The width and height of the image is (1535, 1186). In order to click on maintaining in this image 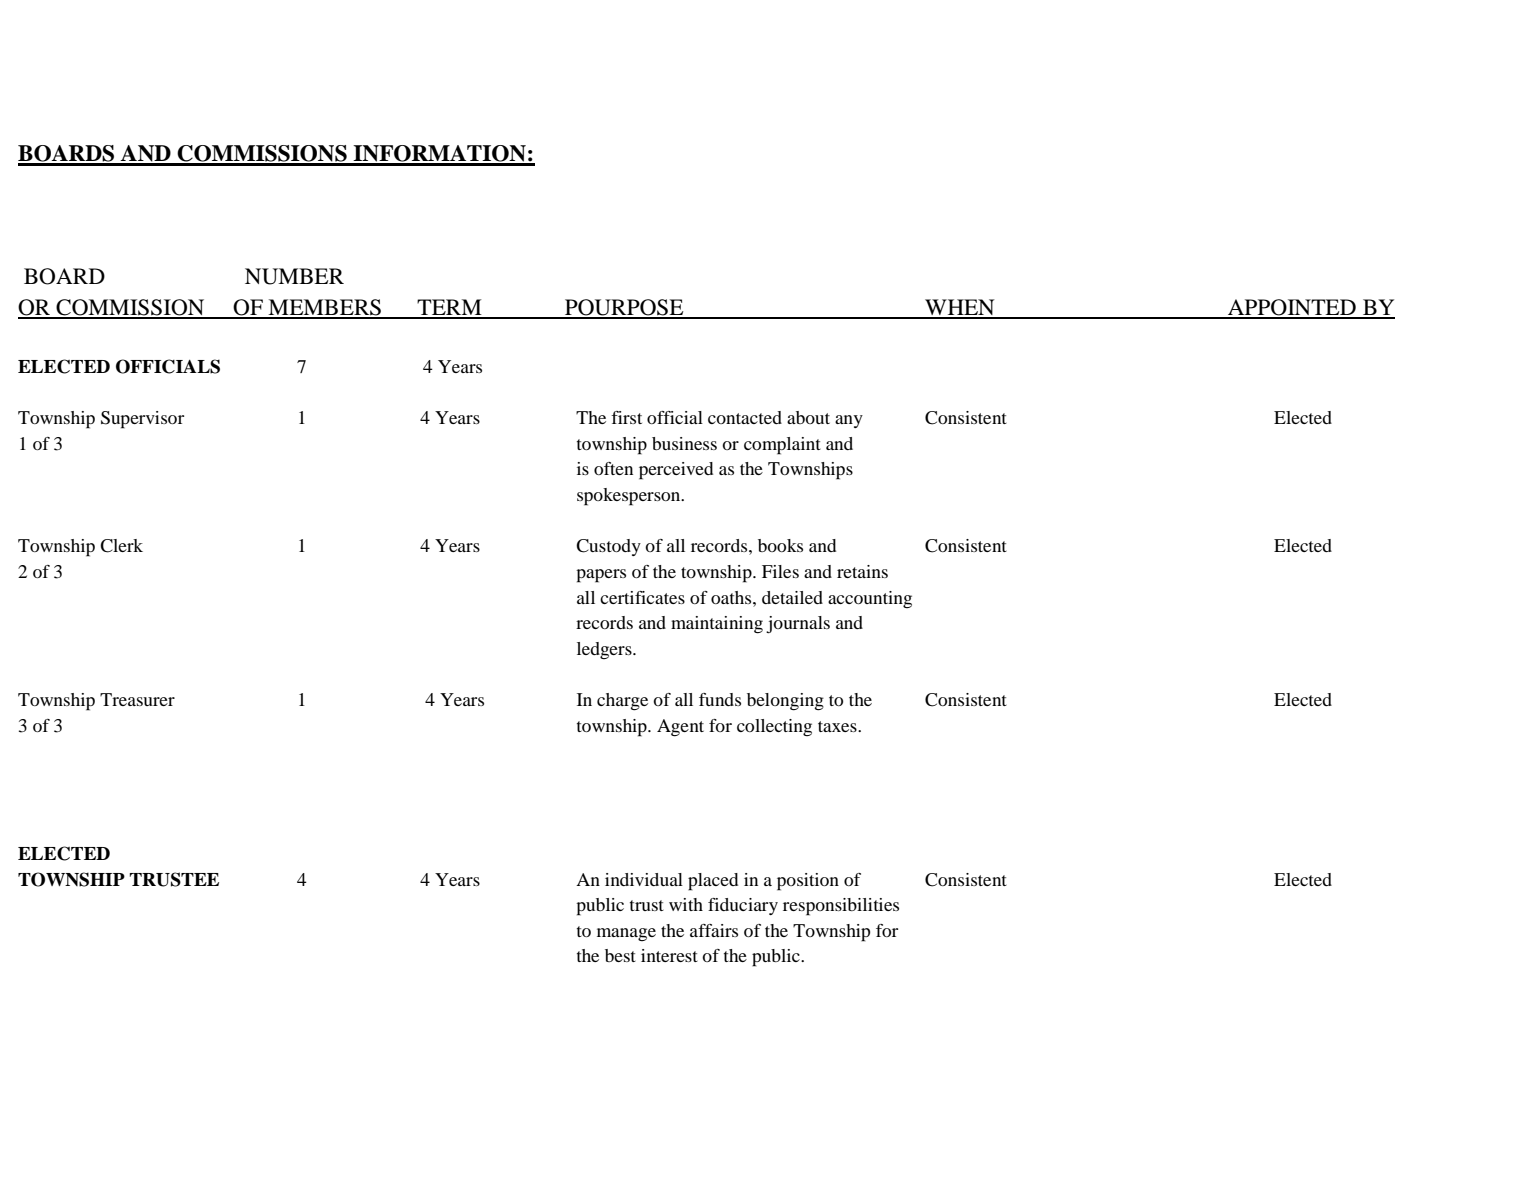, I will do `click(717, 625)`.
